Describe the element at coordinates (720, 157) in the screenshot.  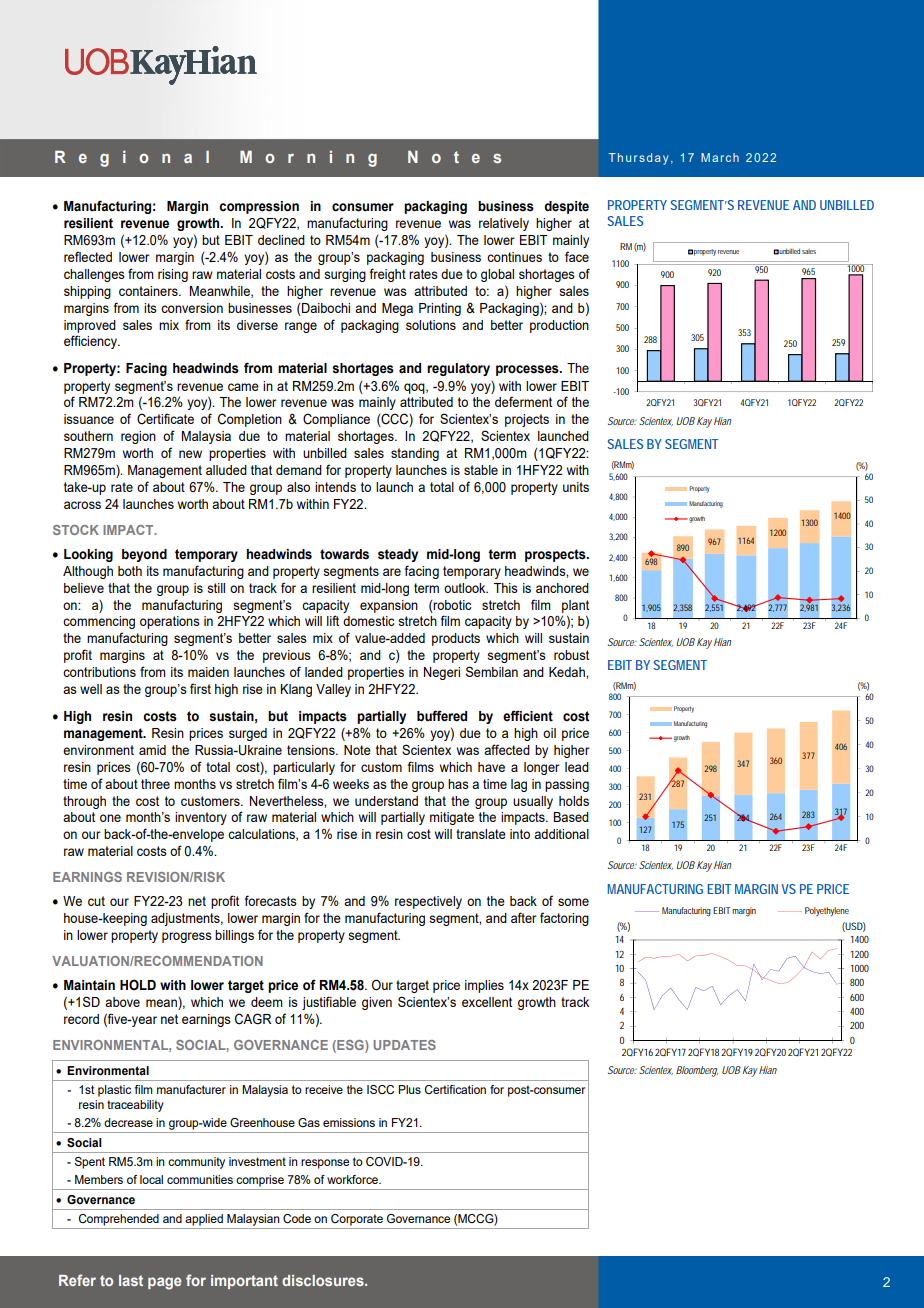
I see `March` at that location.
